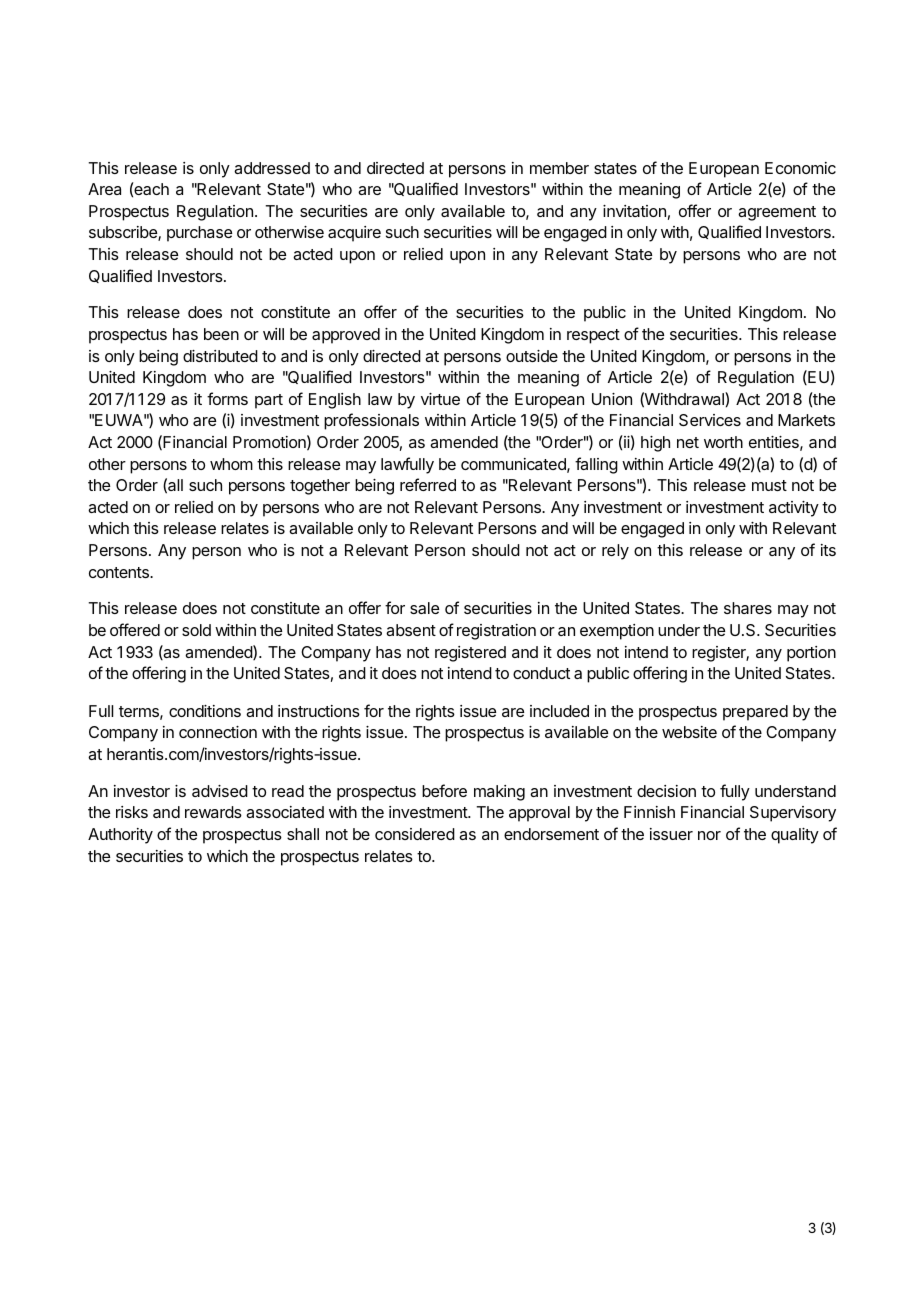  I want to click on member, so click(559, 168).
